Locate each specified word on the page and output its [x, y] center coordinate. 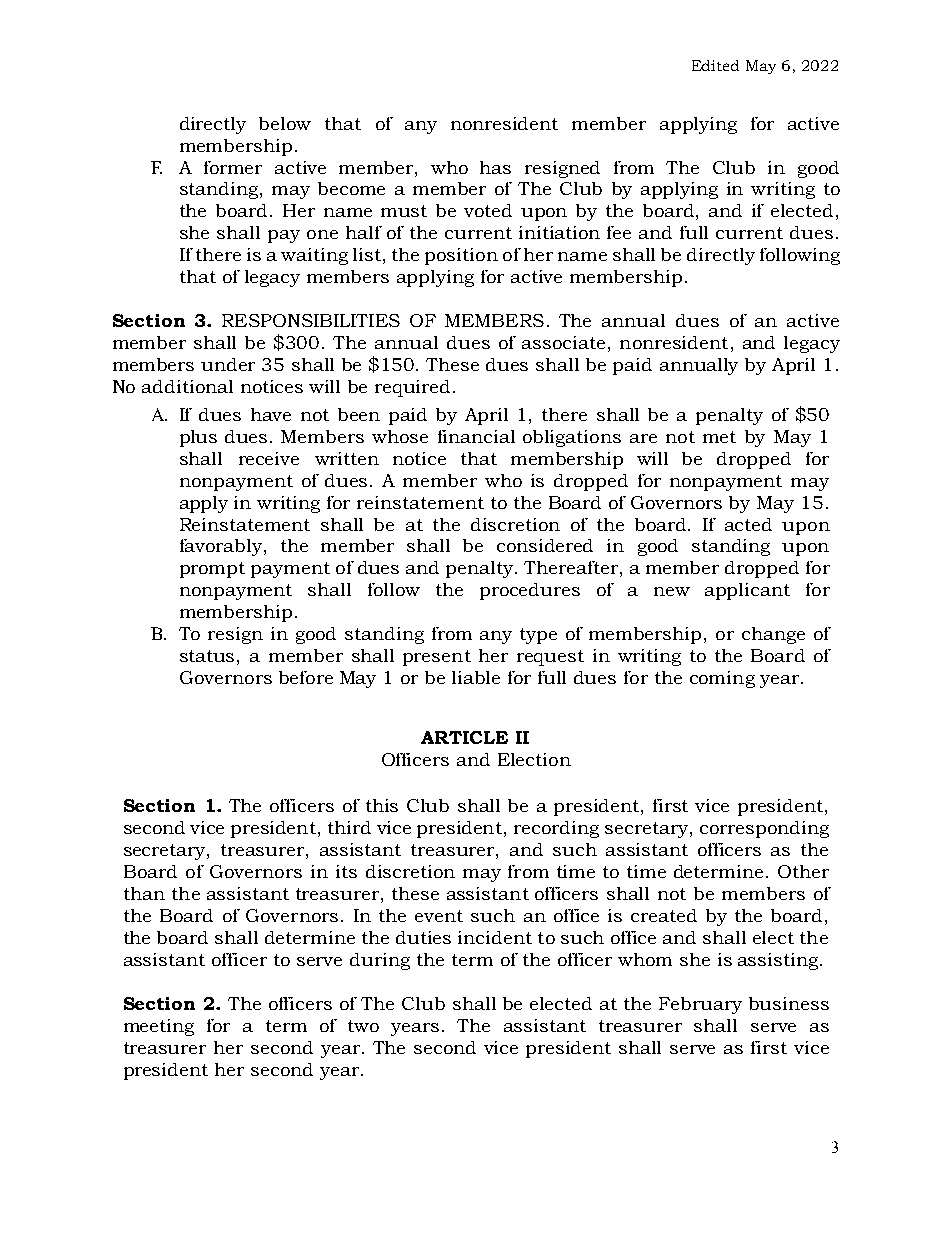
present [437, 658]
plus [198, 438]
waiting [314, 256]
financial [476, 436]
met [719, 437]
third [349, 827]
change [773, 635]
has [495, 167]
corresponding [764, 829]
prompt [212, 570]
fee [619, 232]
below [285, 123]
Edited [715, 65]
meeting [159, 1027]
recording [556, 829]
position [461, 256]
